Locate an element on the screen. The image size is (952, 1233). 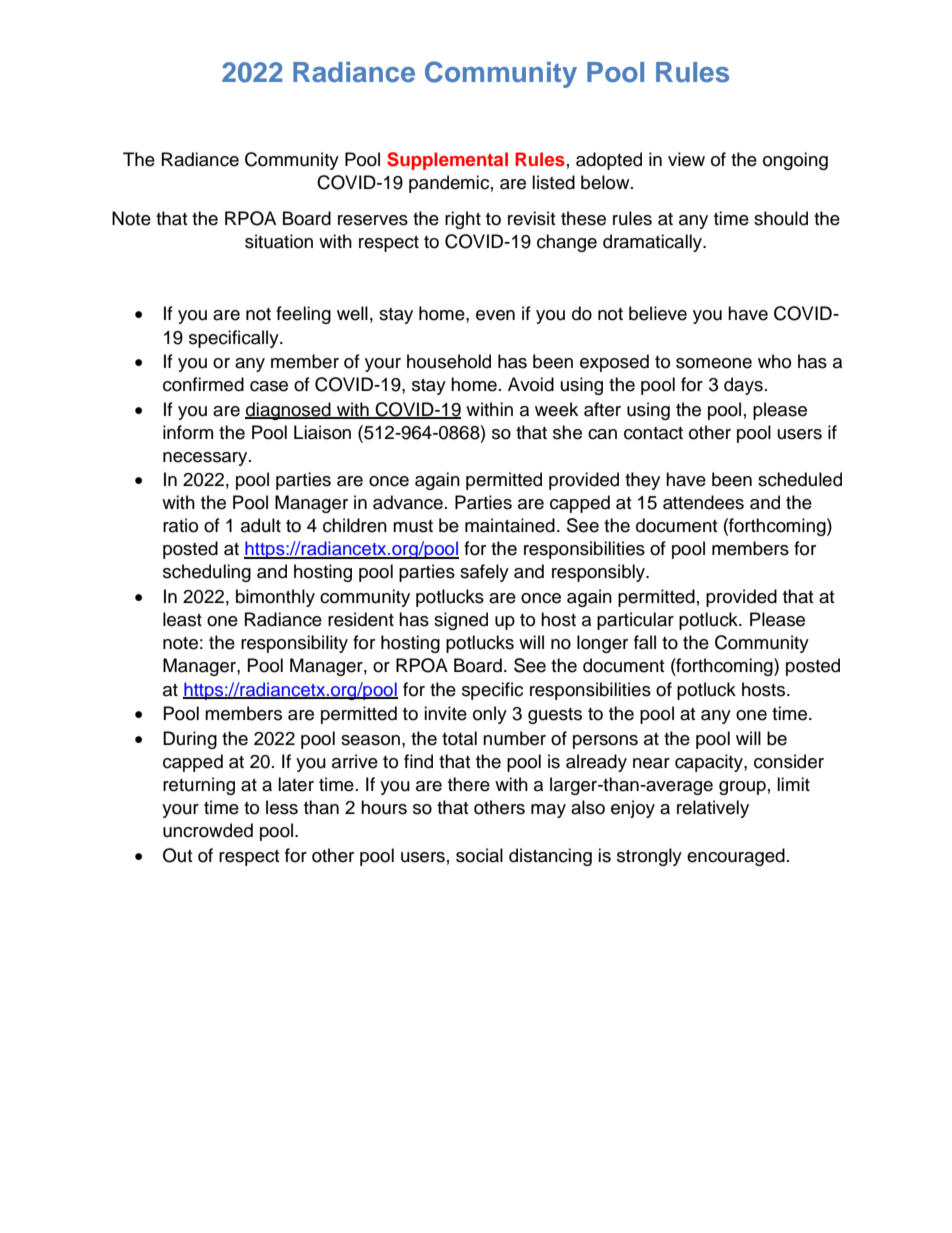
attendees is located at coordinates (703, 502).
